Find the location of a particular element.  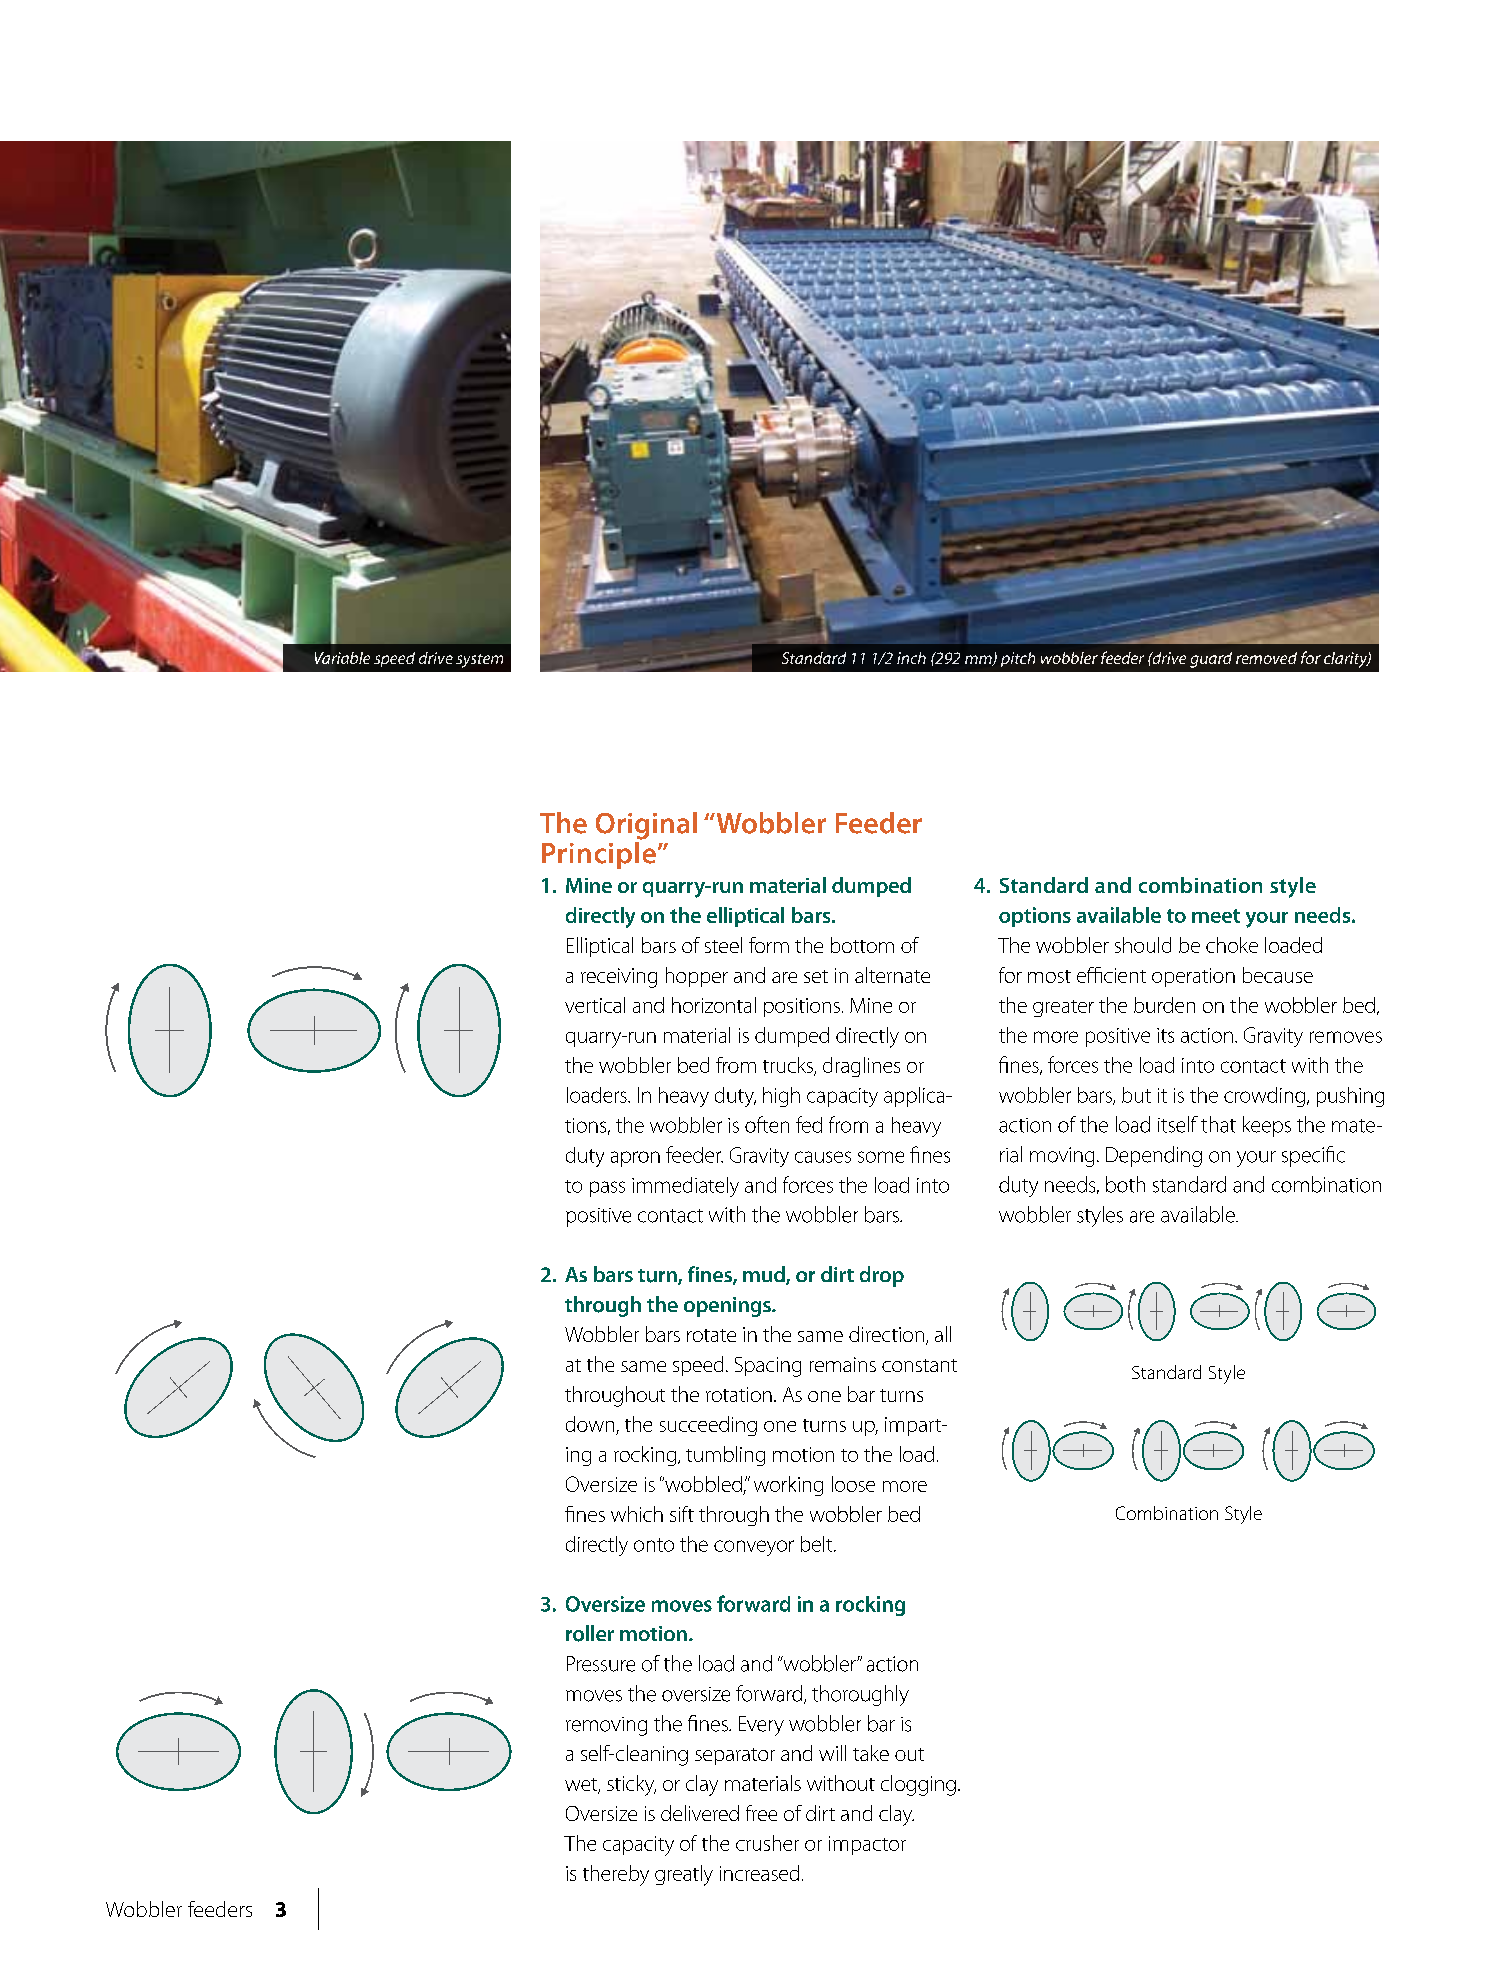

thereby is located at coordinates (616, 1875).
